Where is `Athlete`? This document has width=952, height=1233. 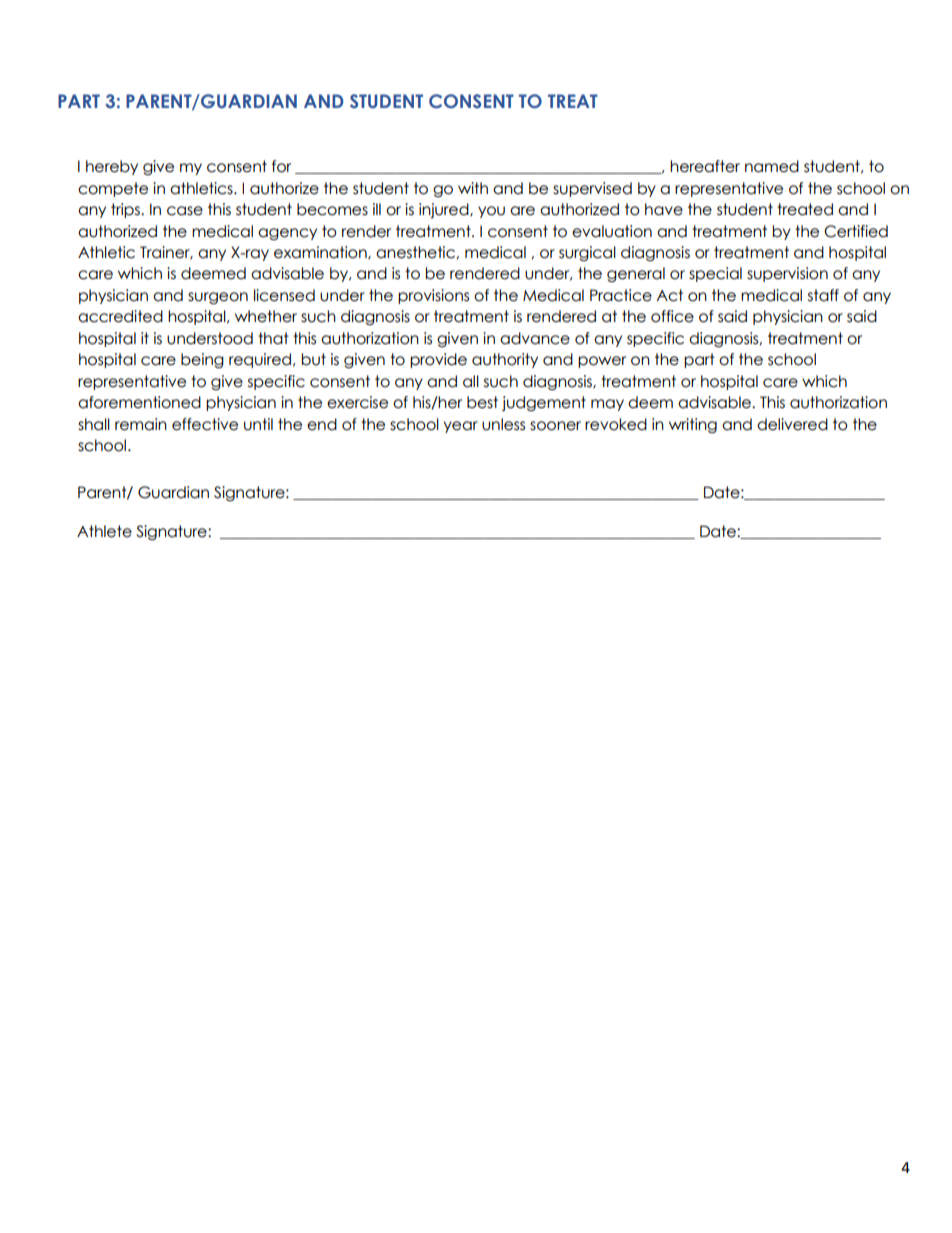
Athlete is located at coordinates (104, 531).
